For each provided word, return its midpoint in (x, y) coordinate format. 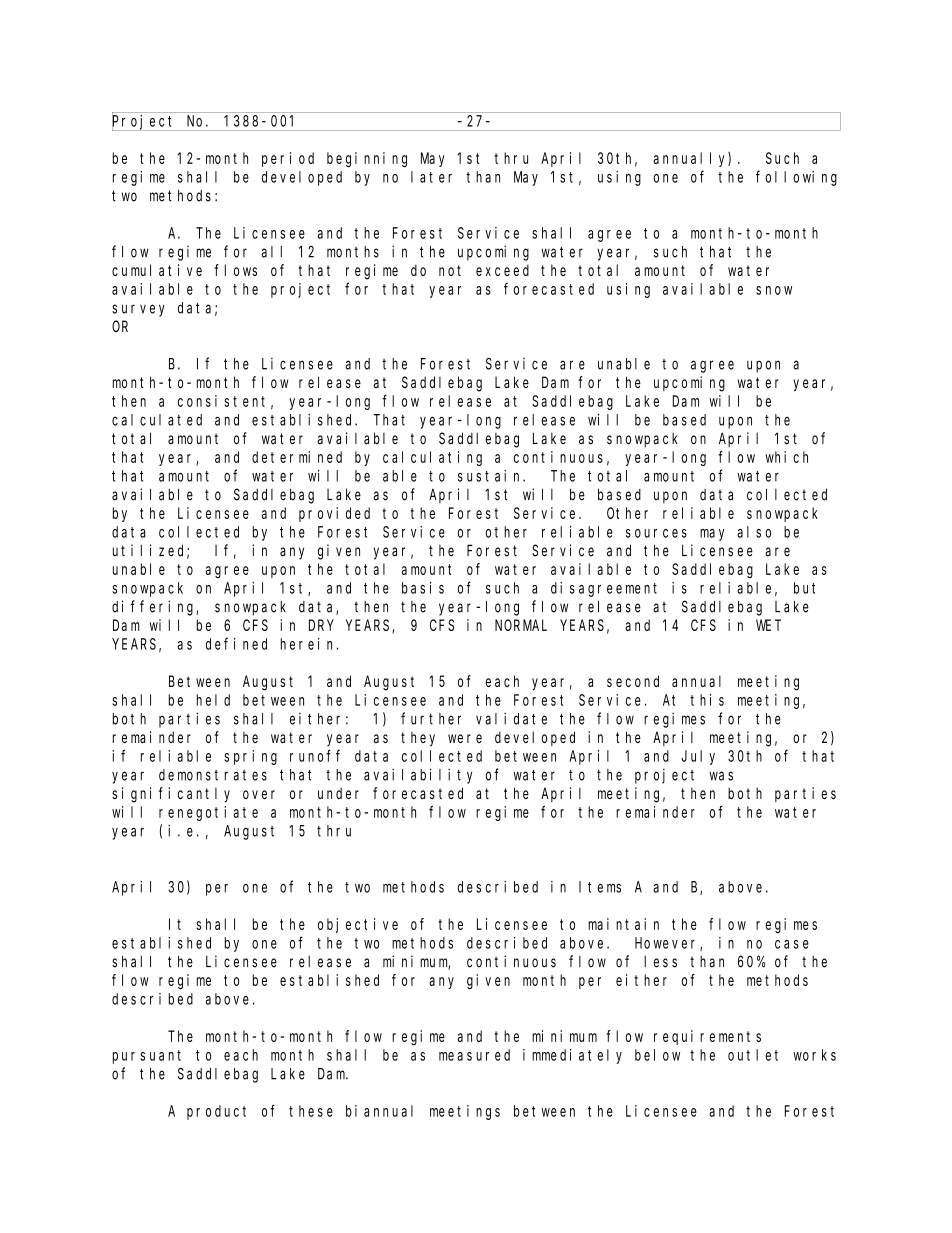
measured (474, 1055)
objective (358, 925)
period (288, 159)
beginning (367, 159)
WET (768, 625)
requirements (707, 1037)
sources (656, 533)
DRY (321, 625)
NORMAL (521, 625)
